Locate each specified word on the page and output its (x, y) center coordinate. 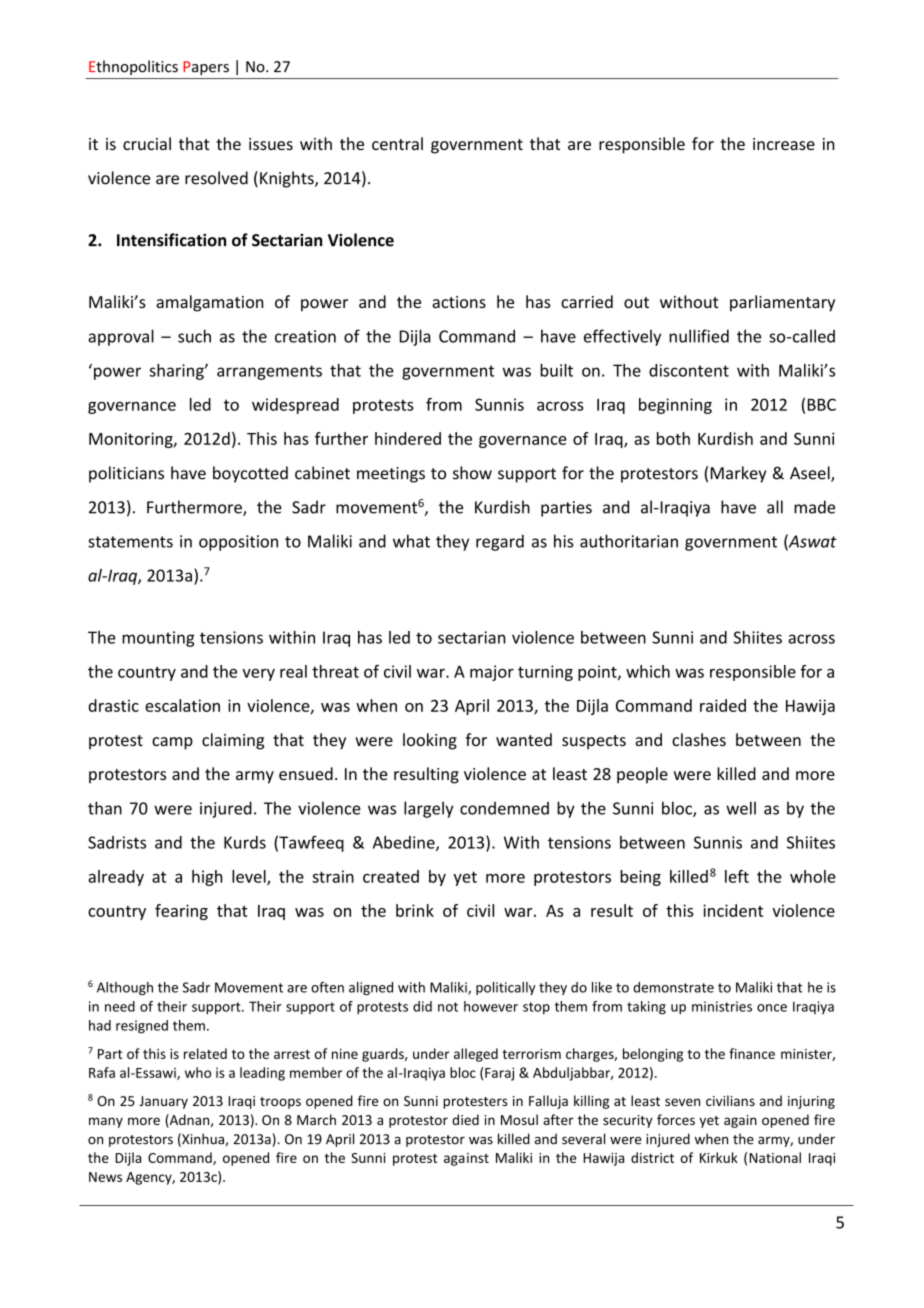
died (465, 1119)
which (648, 671)
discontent (689, 370)
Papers (206, 68)
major (492, 673)
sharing (177, 372)
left (737, 876)
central (397, 143)
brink (415, 910)
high (207, 878)
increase (784, 144)
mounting (158, 639)
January (163, 1102)
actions (459, 302)
